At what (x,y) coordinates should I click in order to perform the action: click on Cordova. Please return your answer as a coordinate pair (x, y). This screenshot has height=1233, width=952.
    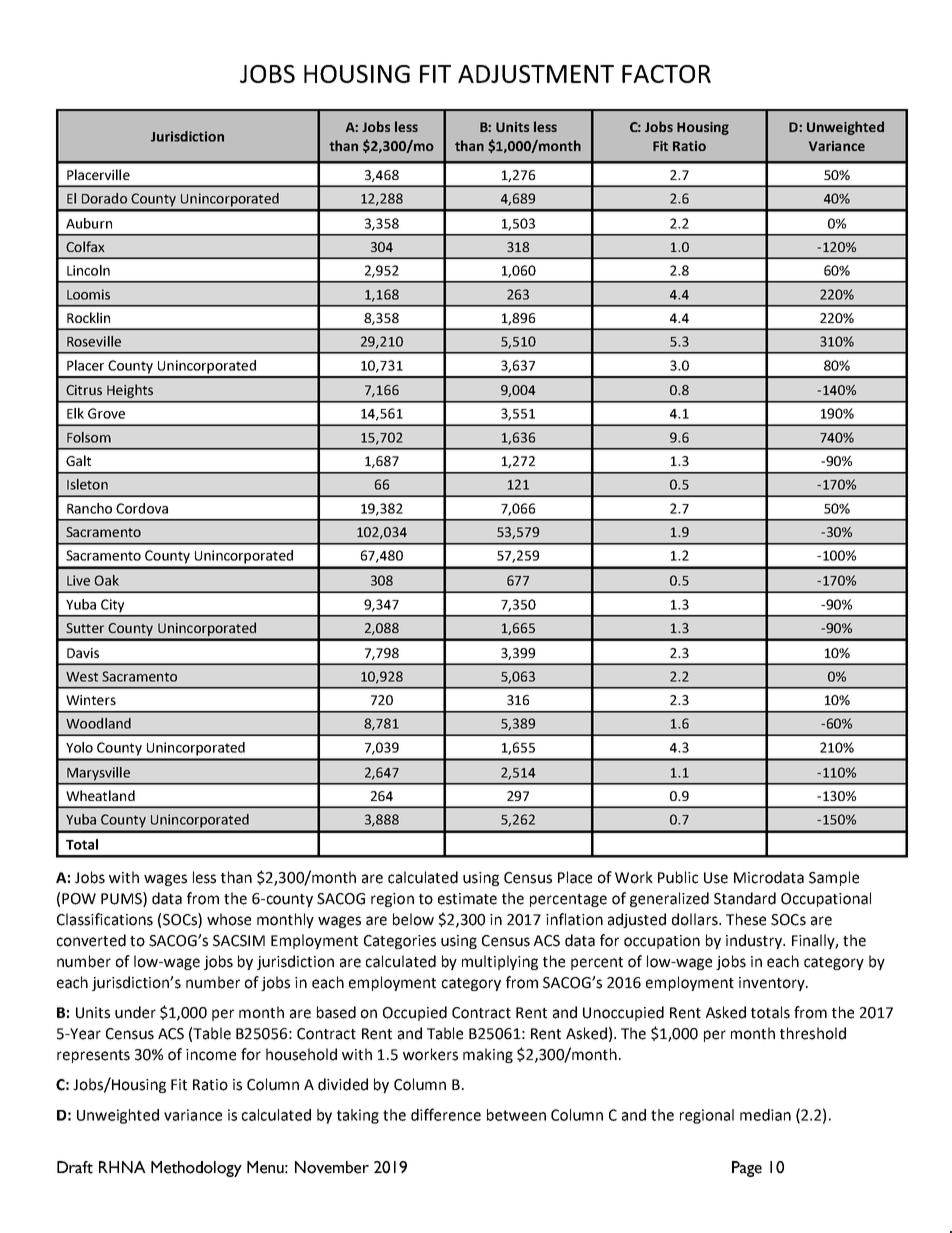
    Looking at the image, I should click on (142, 508).
